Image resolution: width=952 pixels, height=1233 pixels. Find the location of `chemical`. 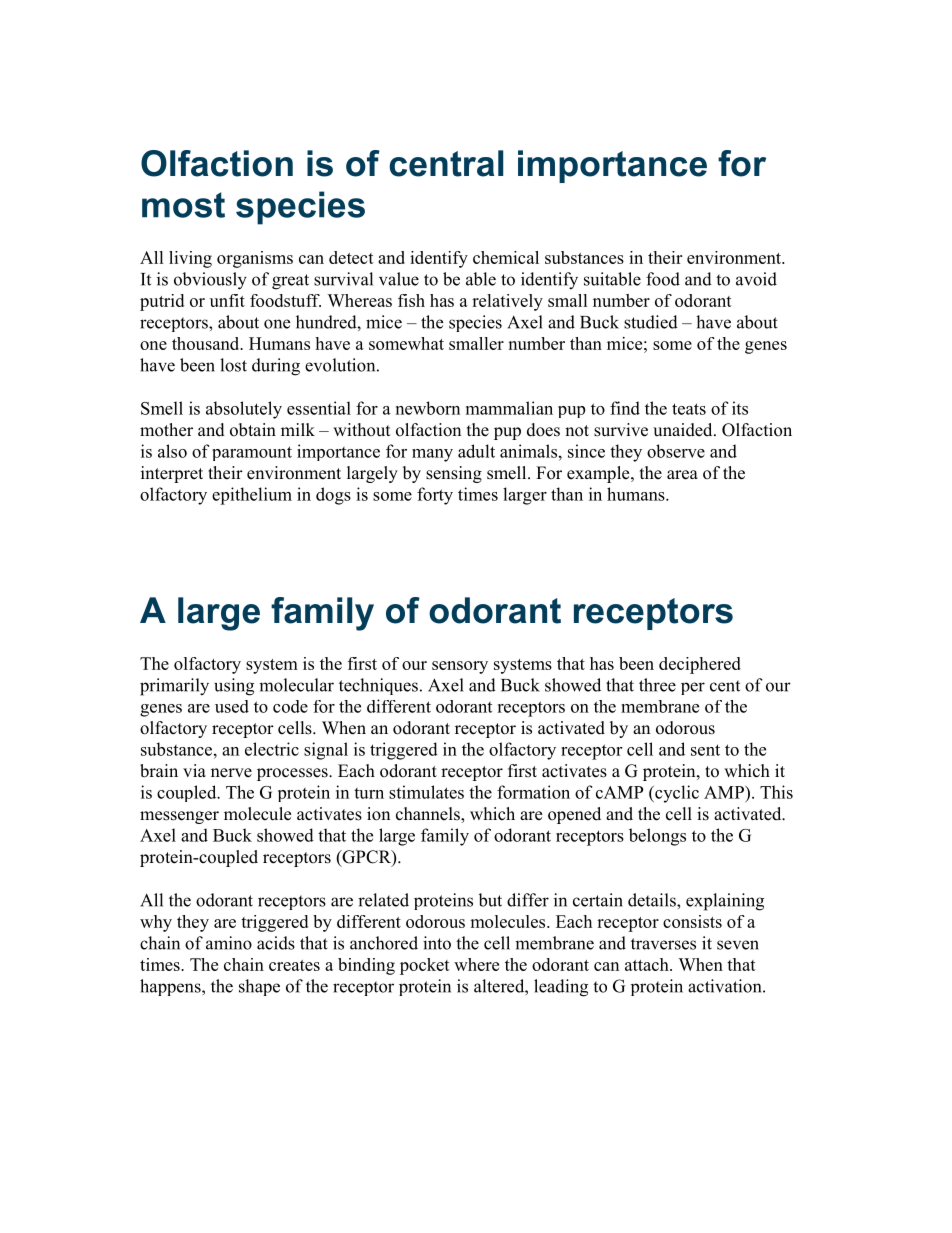

chemical is located at coordinates (506, 257).
